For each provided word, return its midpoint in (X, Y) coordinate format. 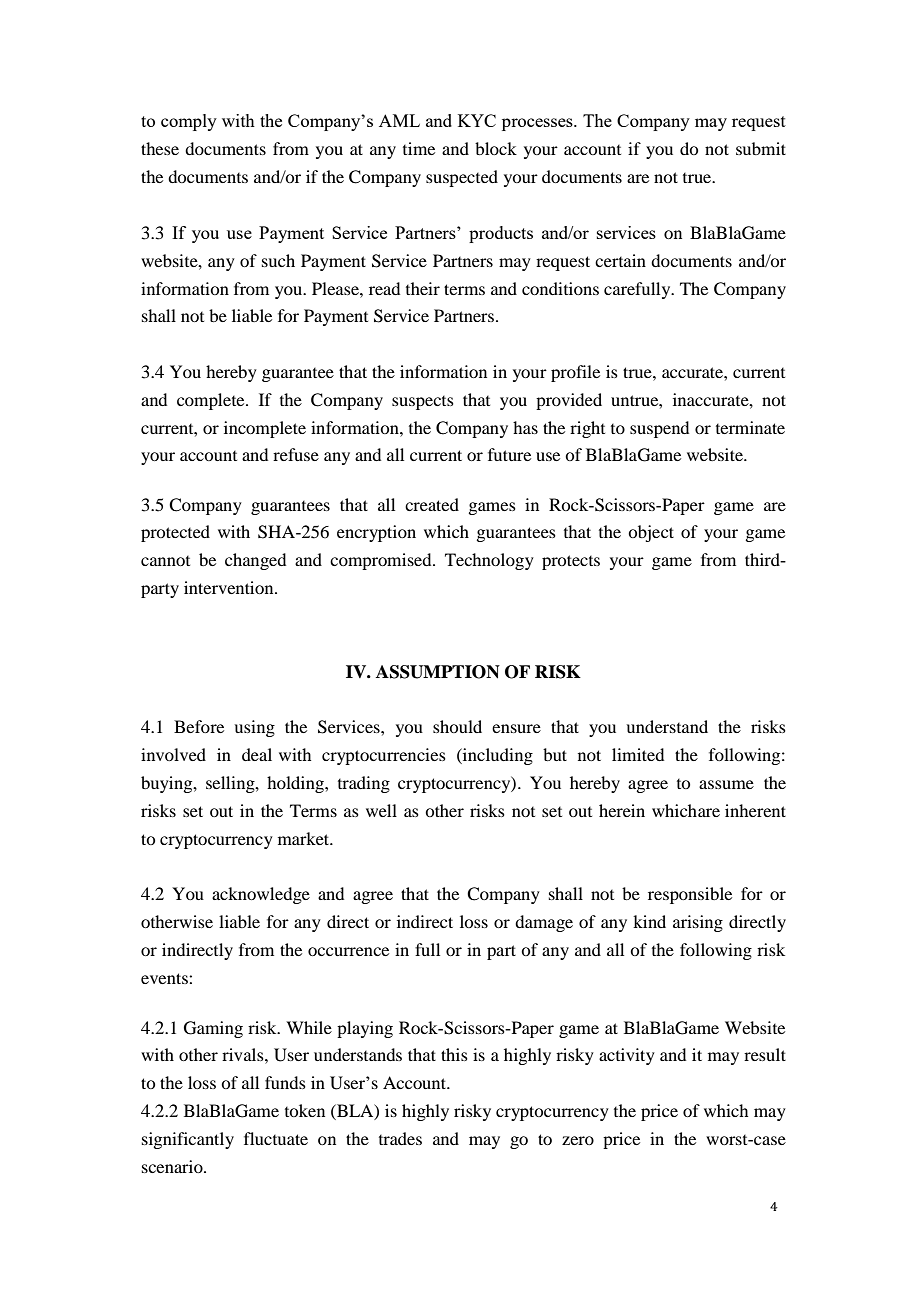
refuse (296, 454)
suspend (659, 429)
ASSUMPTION (438, 672)
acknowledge (261, 895)
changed (255, 561)
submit (761, 148)
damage (544, 923)
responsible (690, 895)
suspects (423, 403)
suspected (462, 178)
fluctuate (276, 1138)
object (651, 533)
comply (189, 122)
